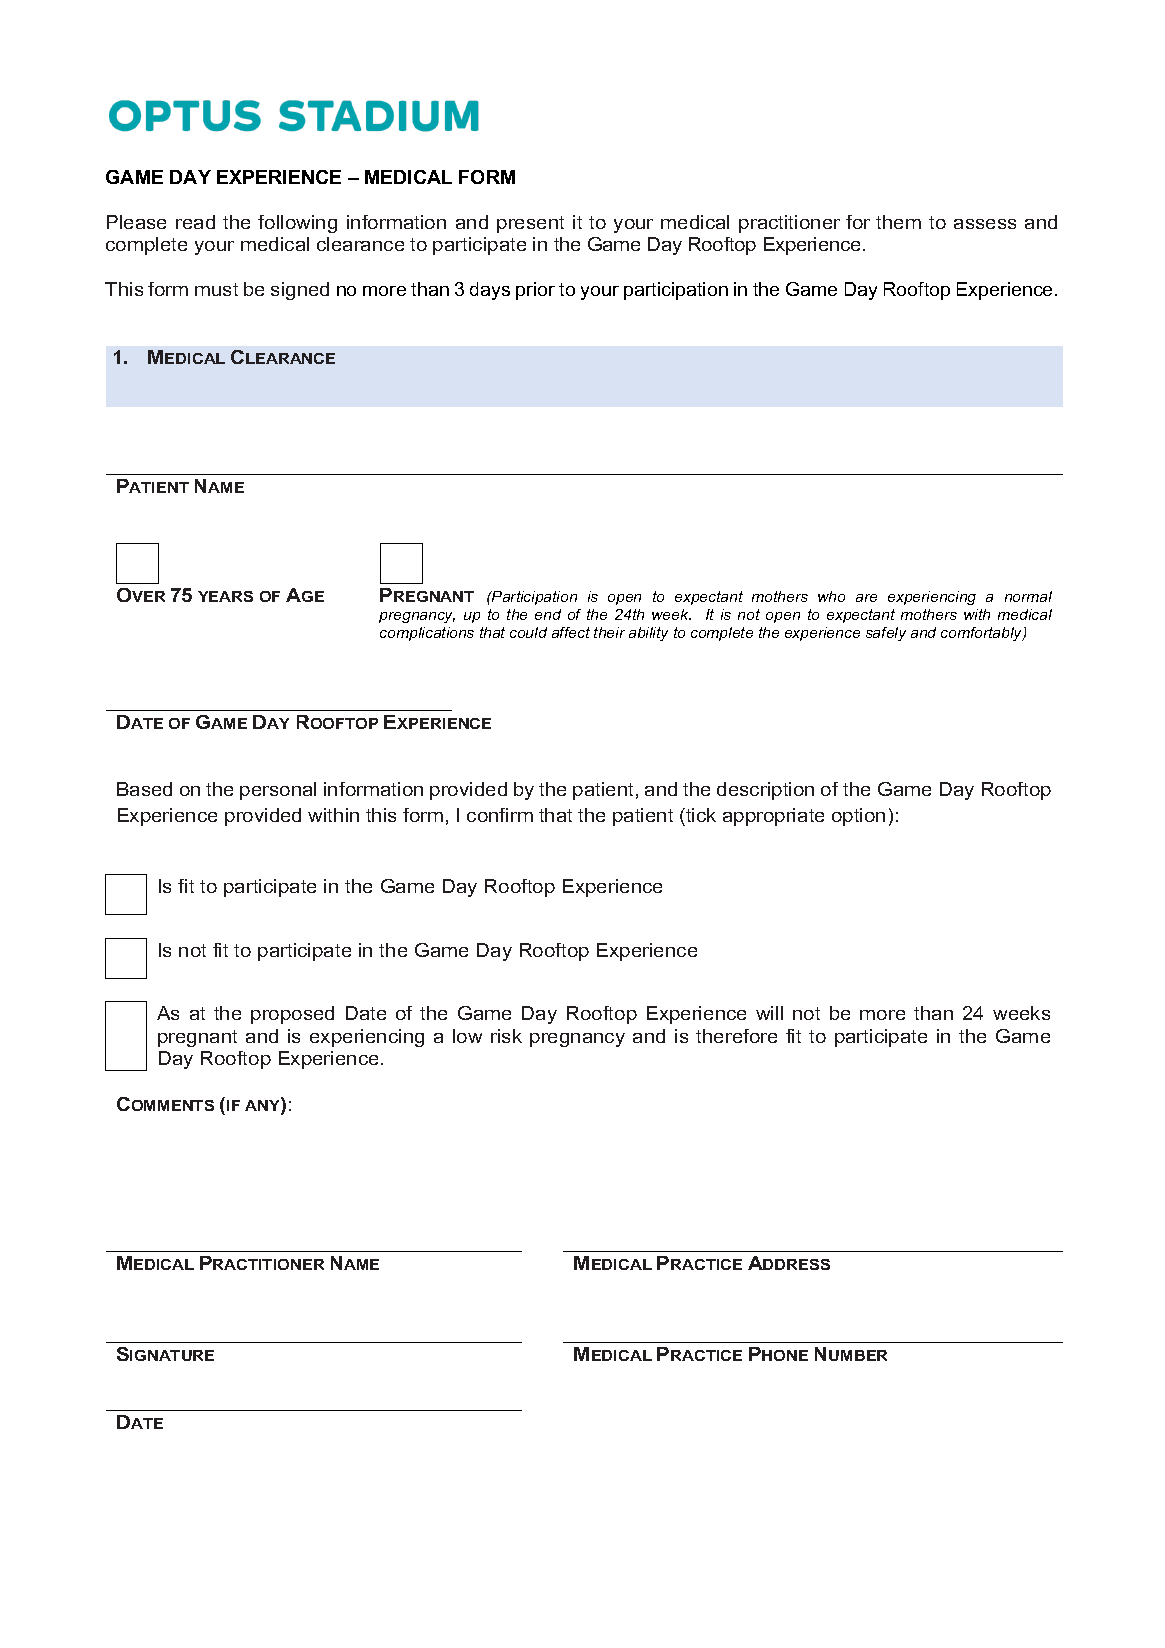 This document has height=1648, width=1165. I want to click on safely, so click(886, 634).
